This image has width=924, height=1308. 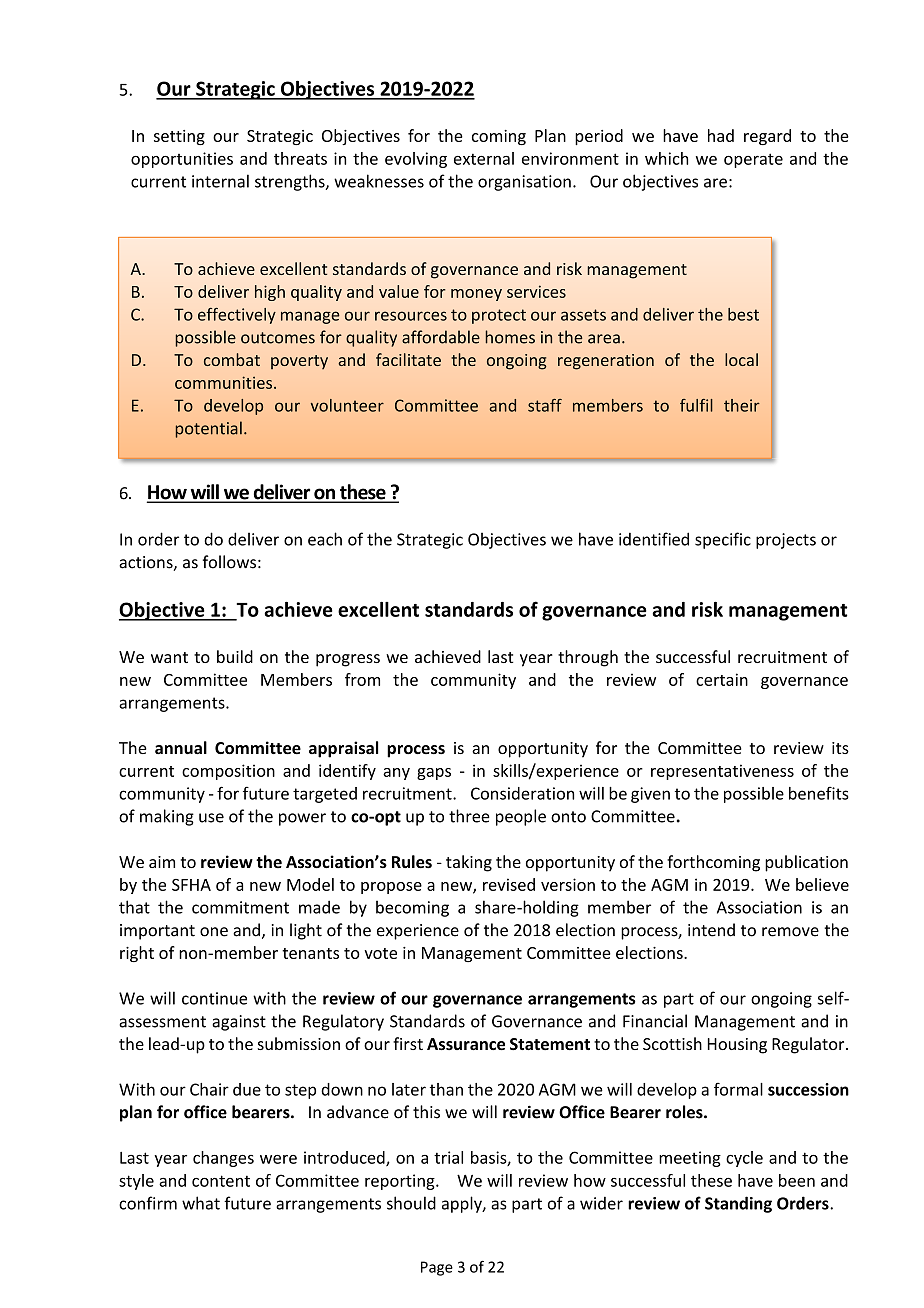 What do you see at coordinates (722, 679) in the image?
I see `certain` at bounding box center [722, 679].
